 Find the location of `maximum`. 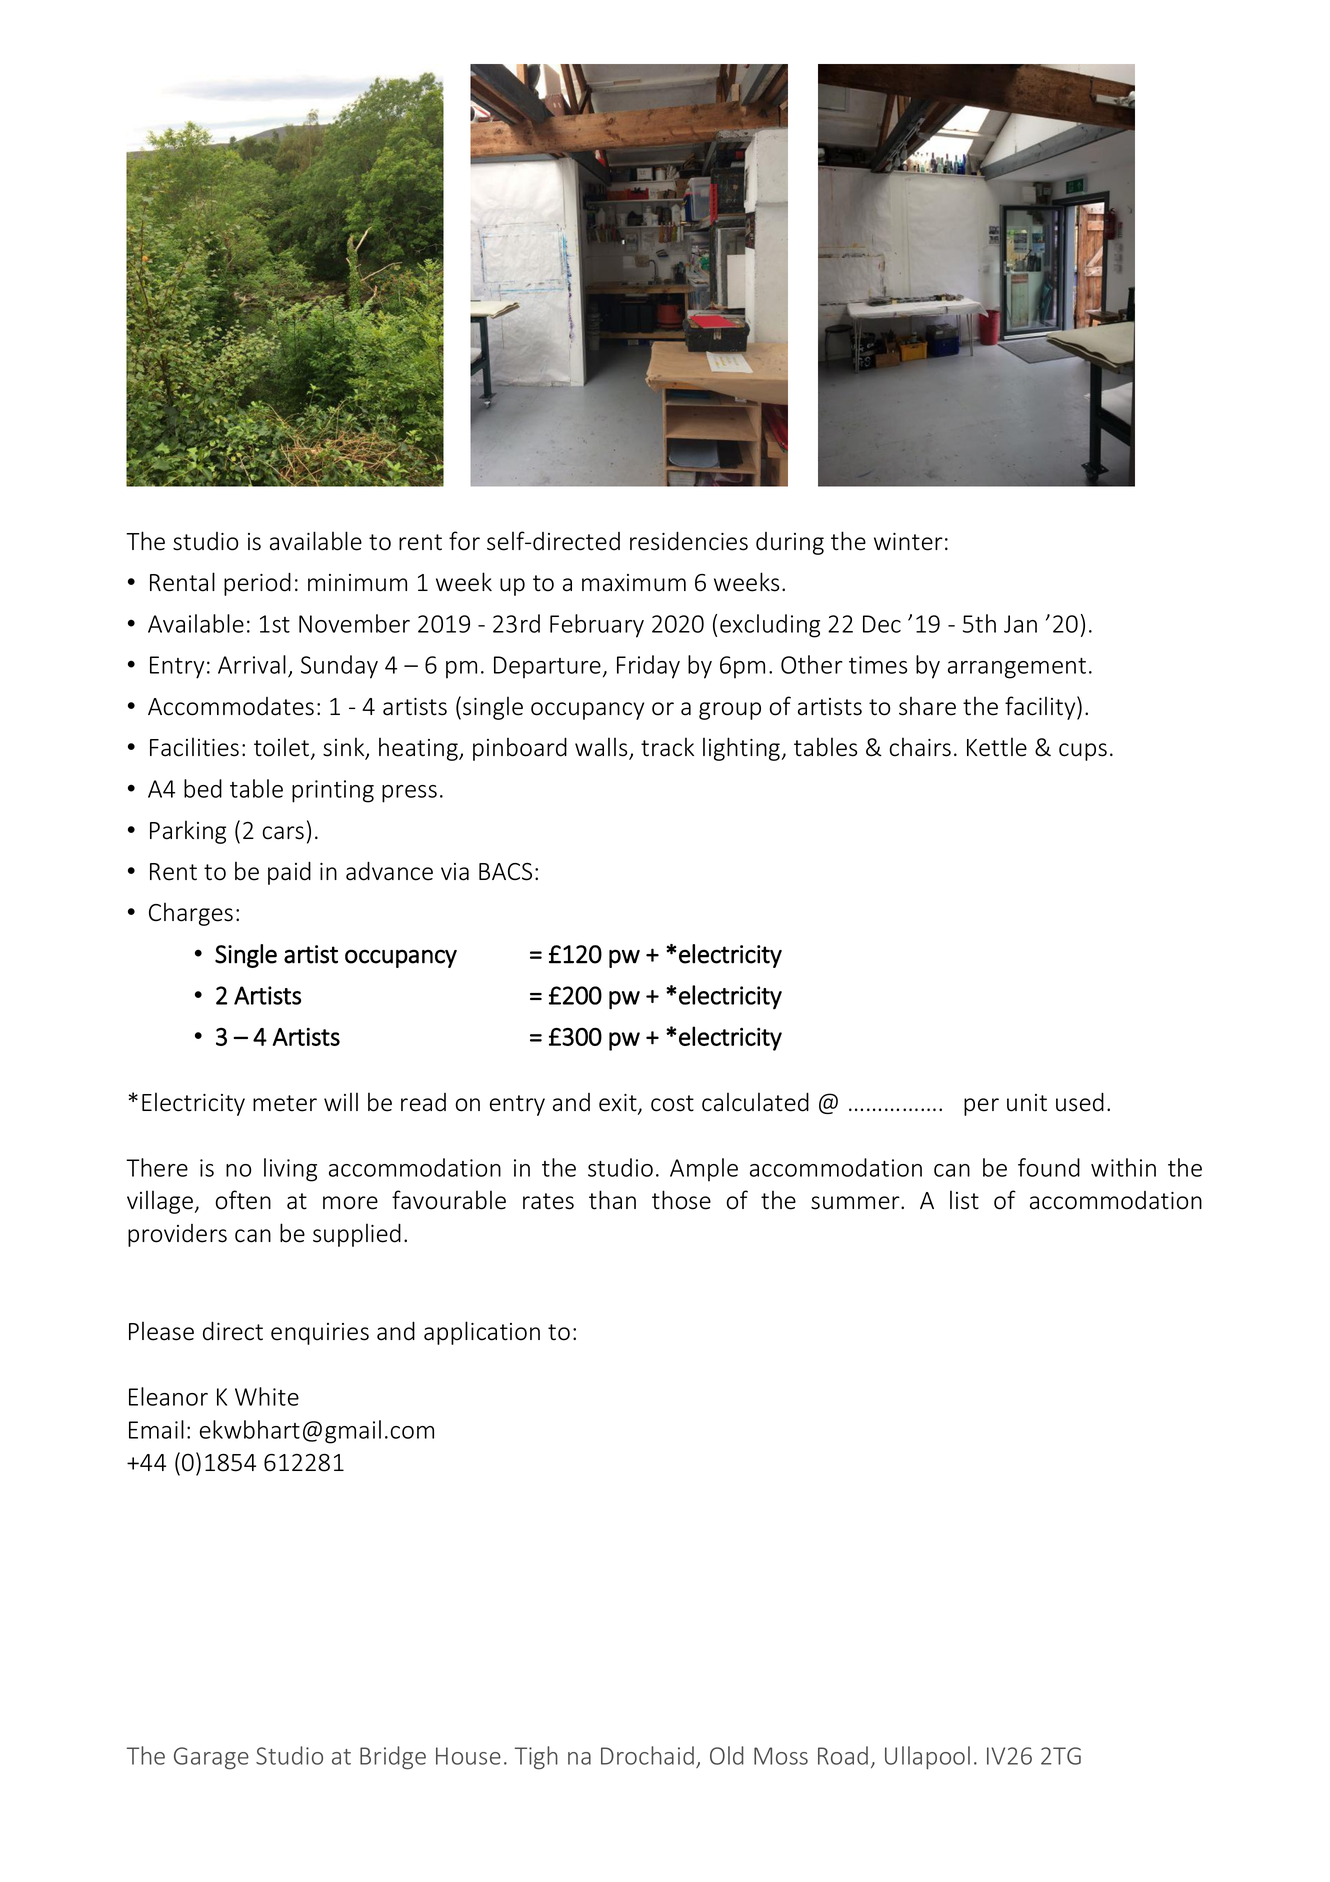

maximum is located at coordinates (634, 583).
